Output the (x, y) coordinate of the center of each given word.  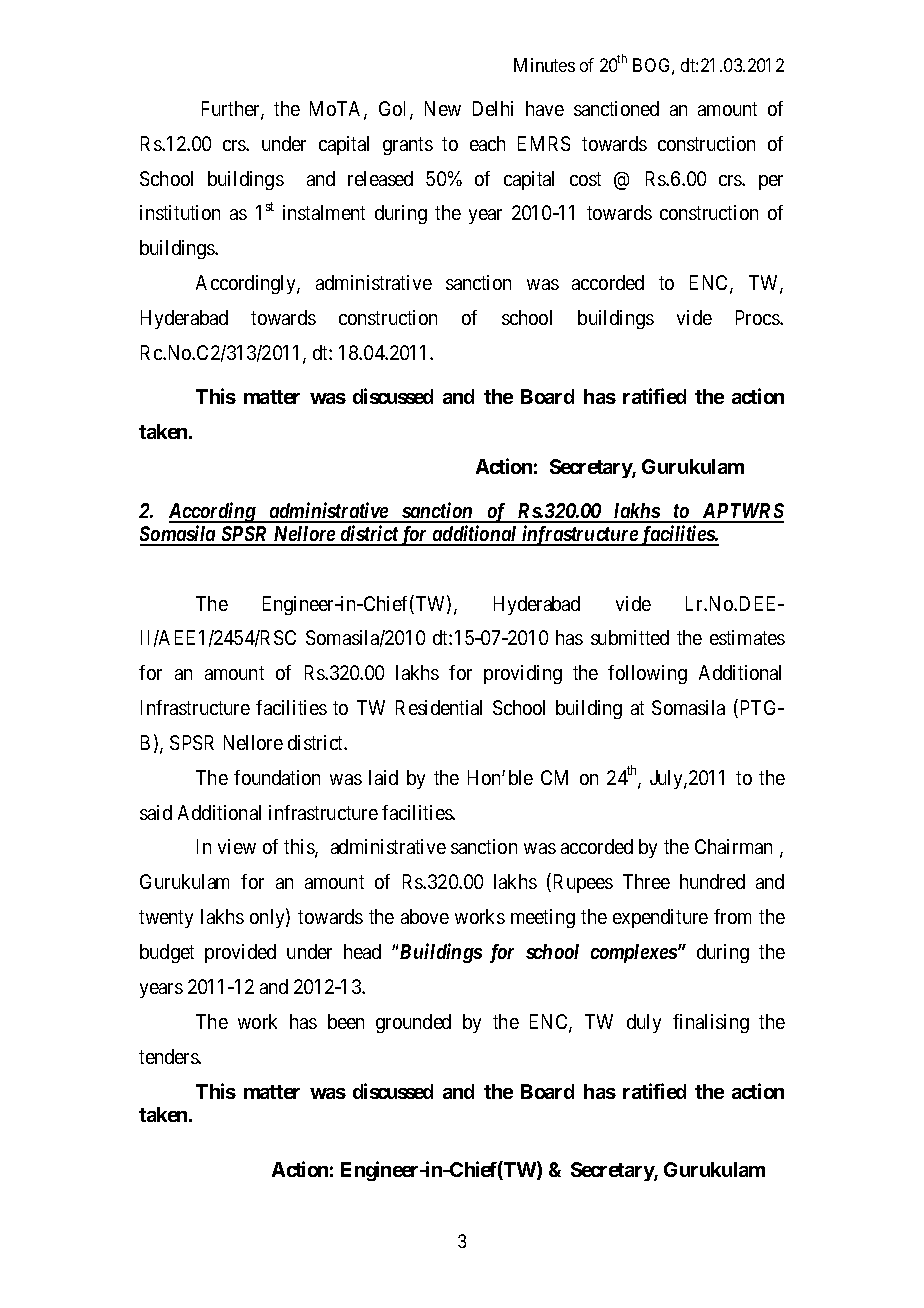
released (380, 178)
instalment (324, 212)
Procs (758, 317)
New (443, 108)
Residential (439, 707)
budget (167, 953)
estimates (747, 637)
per (771, 182)
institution (180, 212)
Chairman (733, 846)
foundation (277, 777)
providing (523, 674)
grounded (413, 1023)
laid (383, 777)
